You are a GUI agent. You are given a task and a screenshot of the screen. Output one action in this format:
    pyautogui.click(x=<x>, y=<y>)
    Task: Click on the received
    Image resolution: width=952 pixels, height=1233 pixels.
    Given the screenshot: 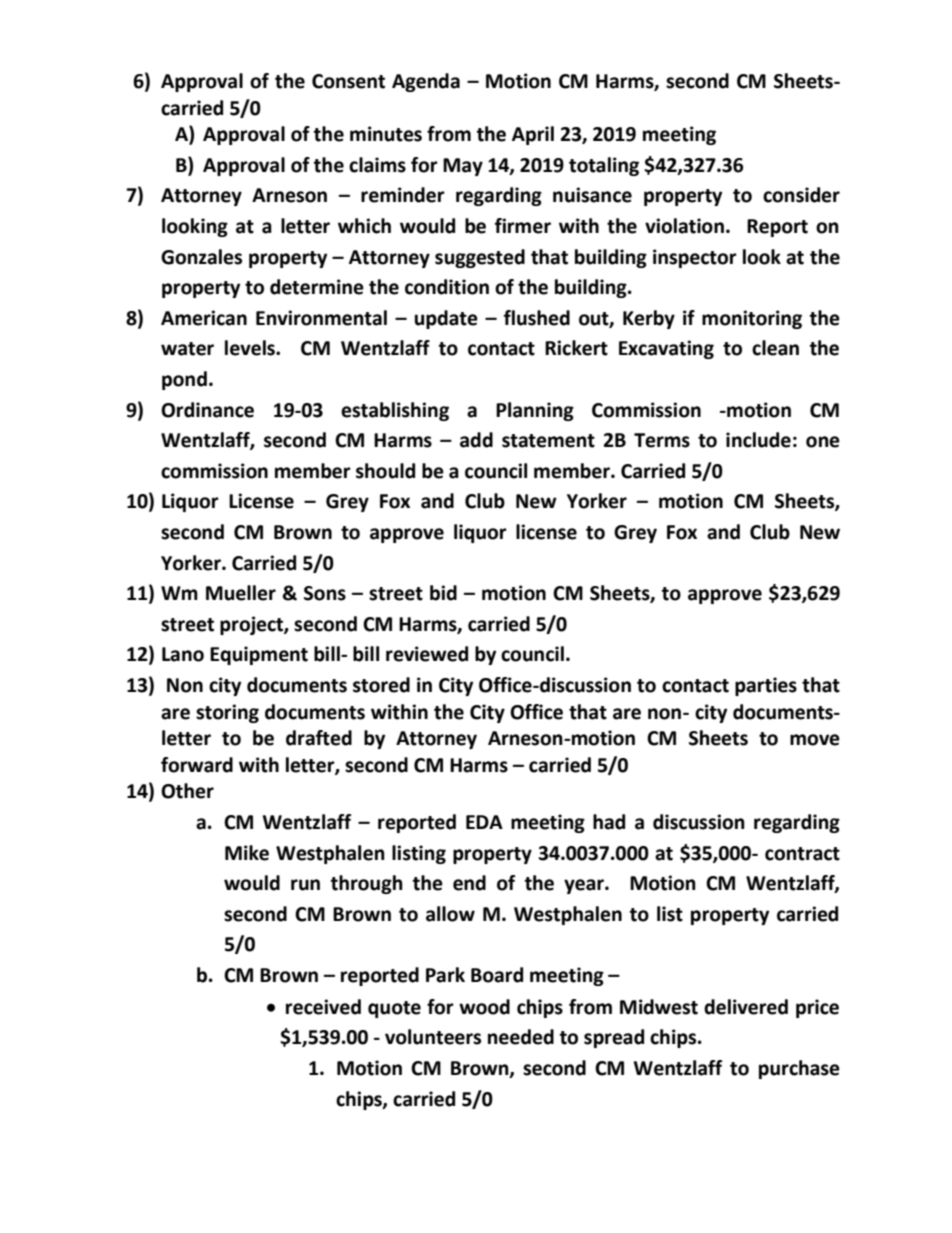 What is the action you would take?
    pyautogui.click(x=323, y=1007)
